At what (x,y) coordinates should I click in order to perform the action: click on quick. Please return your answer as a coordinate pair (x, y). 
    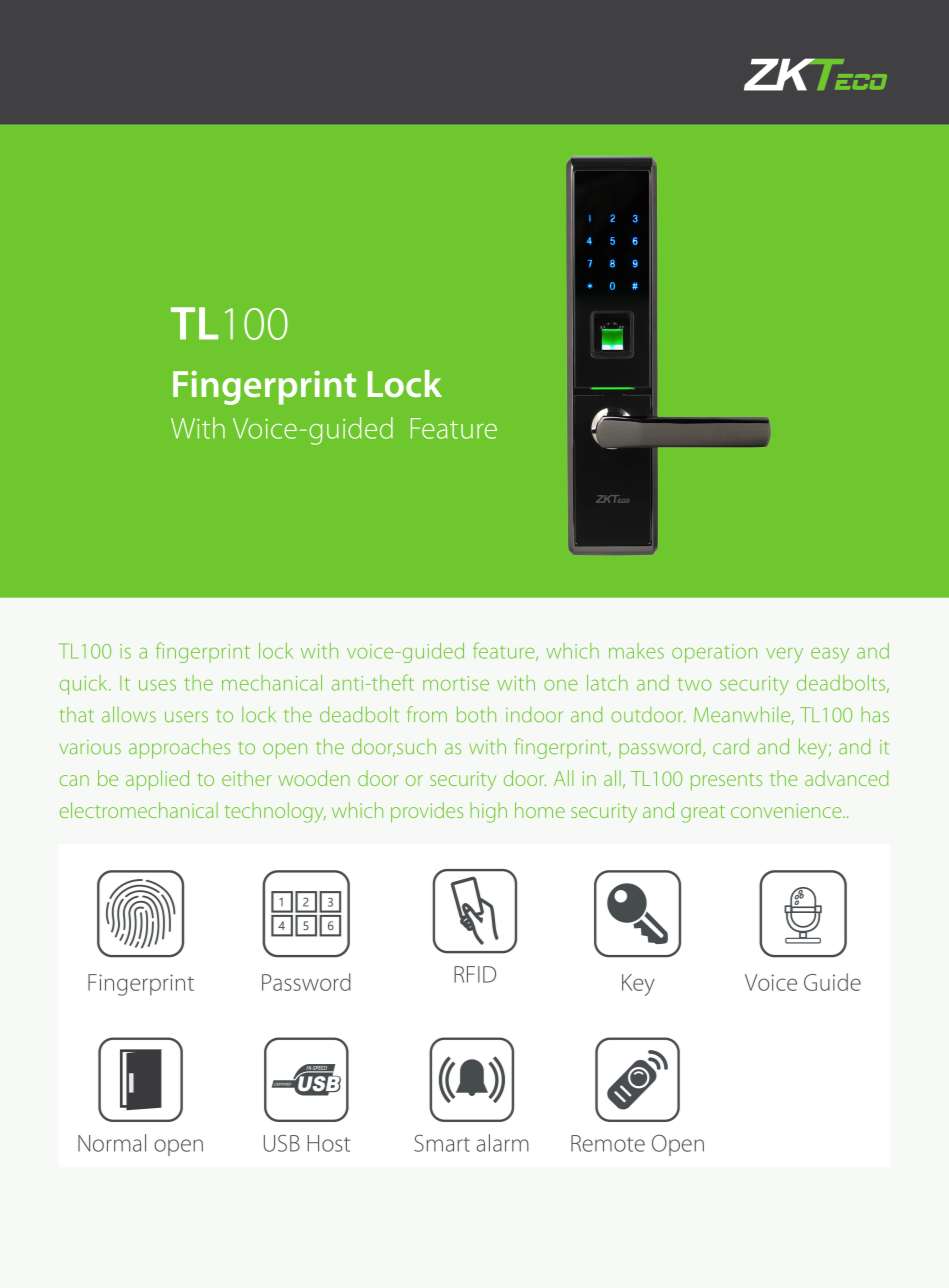
    Looking at the image, I should click on (85, 685).
